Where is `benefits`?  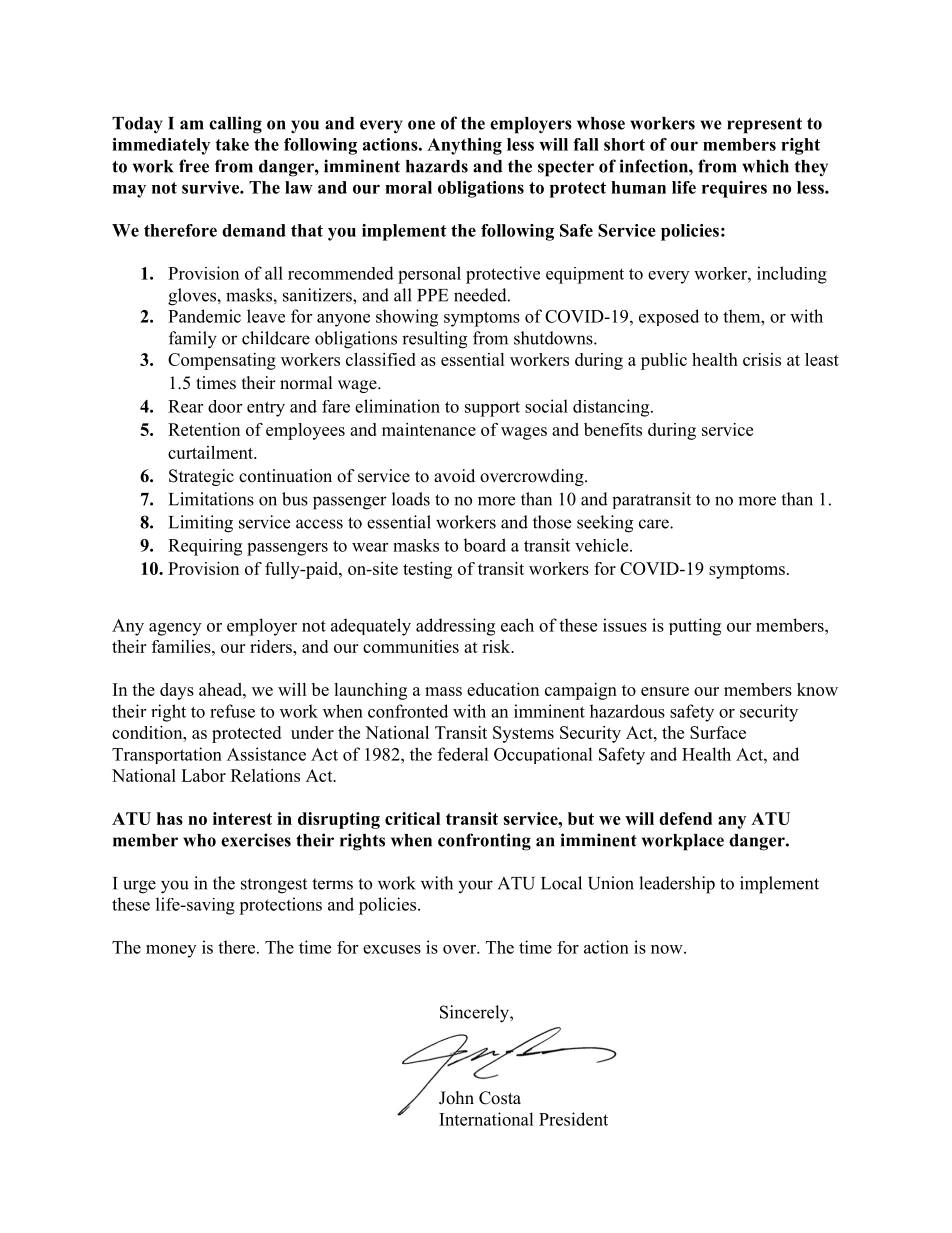 benefits is located at coordinates (613, 429).
